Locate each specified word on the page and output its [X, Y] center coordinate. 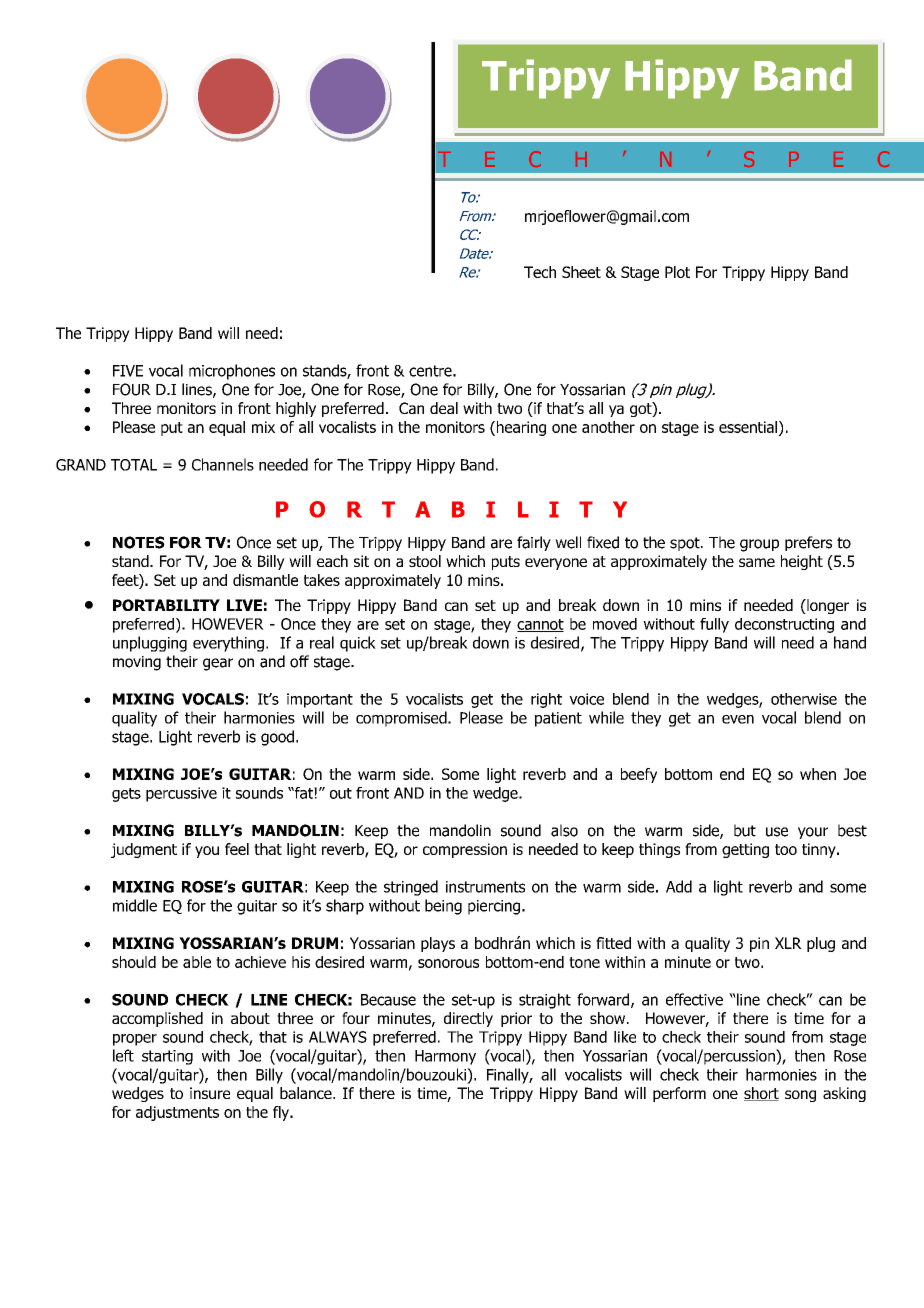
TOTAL [134, 465]
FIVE [128, 371]
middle [135, 905]
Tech [540, 272]
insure [210, 1093]
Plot [677, 272]
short [761, 1094]
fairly [534, 543]
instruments [485, 887]
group [759, 545]
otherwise [804, 699]
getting [745, 850]
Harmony [445, 1057]
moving [137, 663]
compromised [402, 719]
